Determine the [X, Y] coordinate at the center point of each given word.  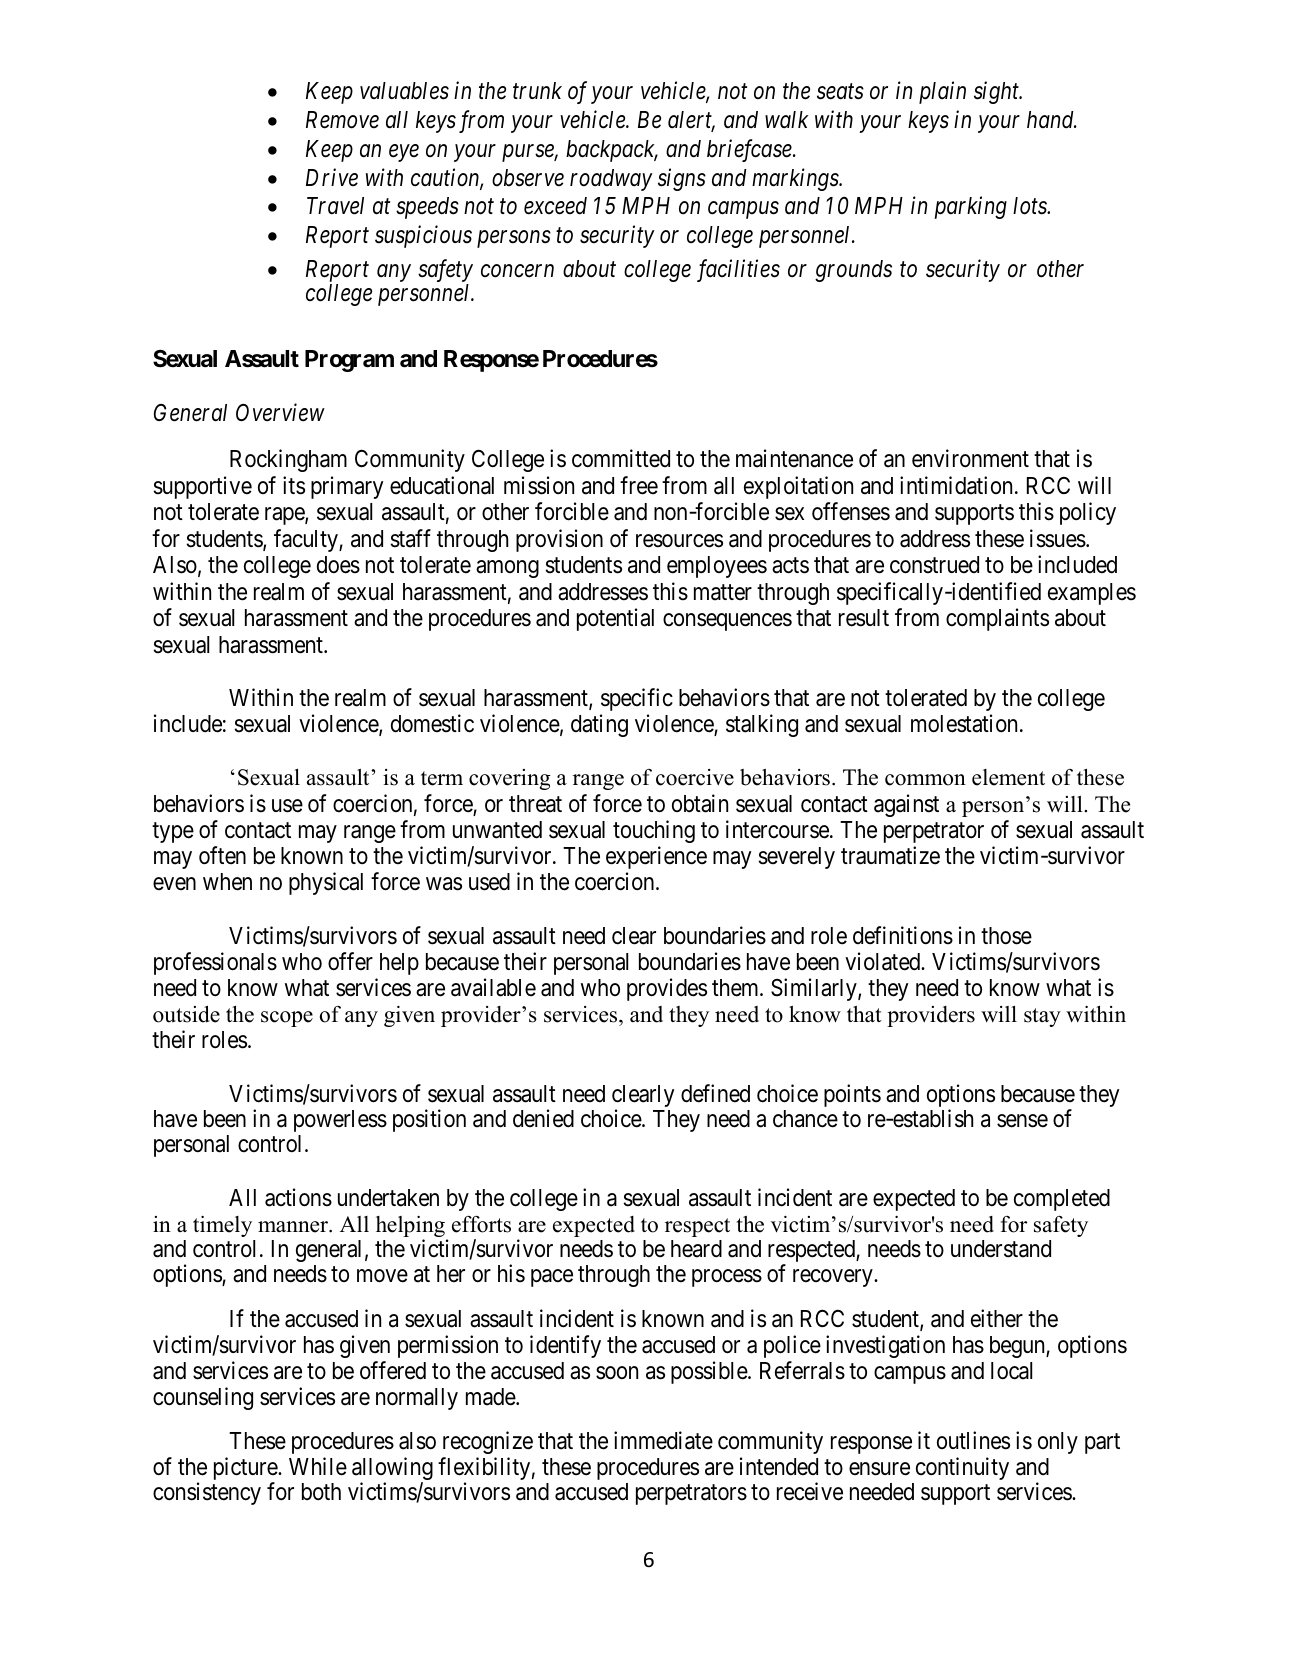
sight [998, 92]
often [222, 855]
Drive [332, 177]
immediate [663, 1440]
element [1008, 777]
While [318, 1466]
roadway [611, 180]
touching [654, 831]
